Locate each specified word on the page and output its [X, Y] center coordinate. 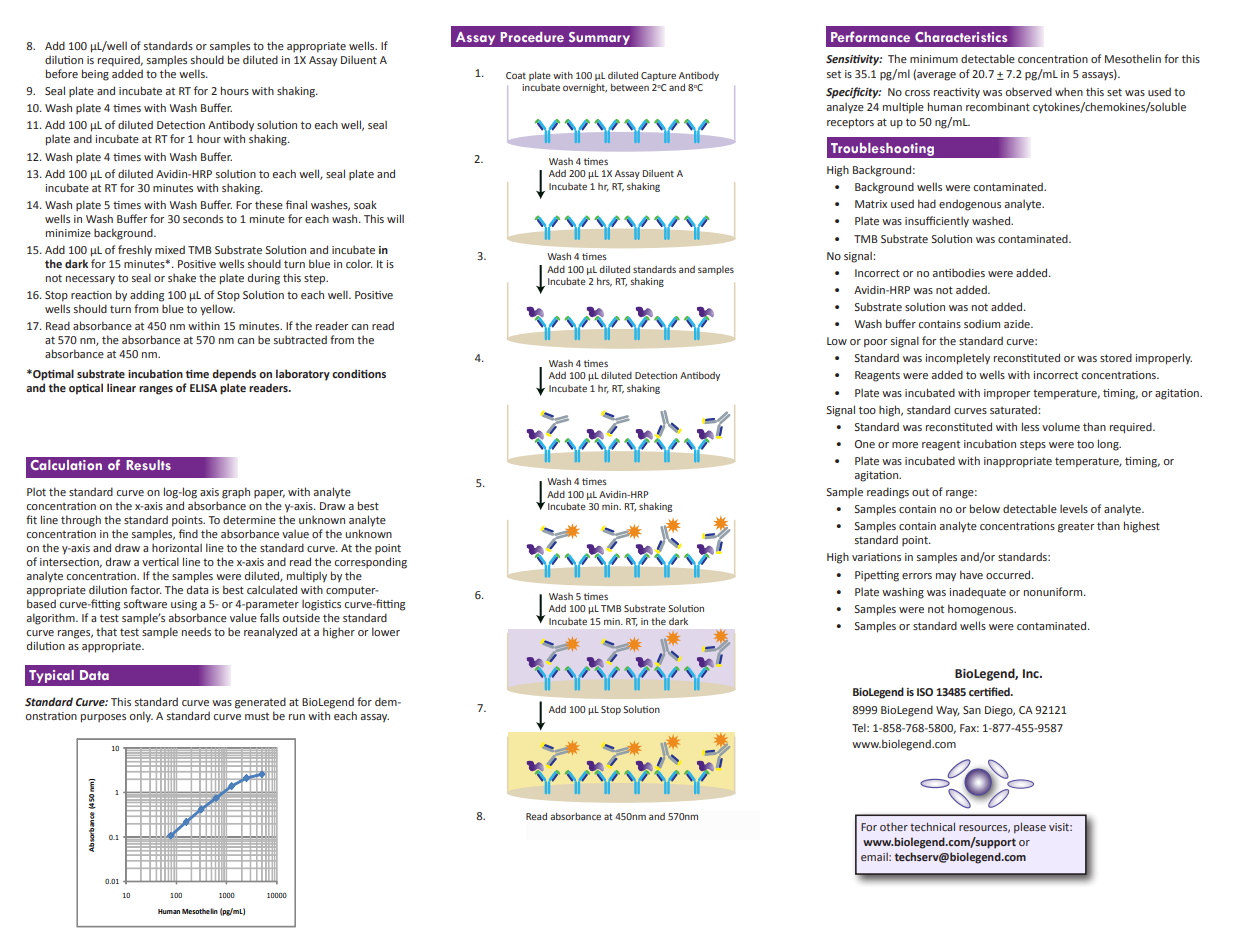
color [359, 263]
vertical [160, 561]
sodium [982, 323]
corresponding [371, 563]
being [95, 75]
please [1030, 828]
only [141, 717]
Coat [516, 75]
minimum [934, 59]
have [971, 574]
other [894, 827]
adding [147, 296]
